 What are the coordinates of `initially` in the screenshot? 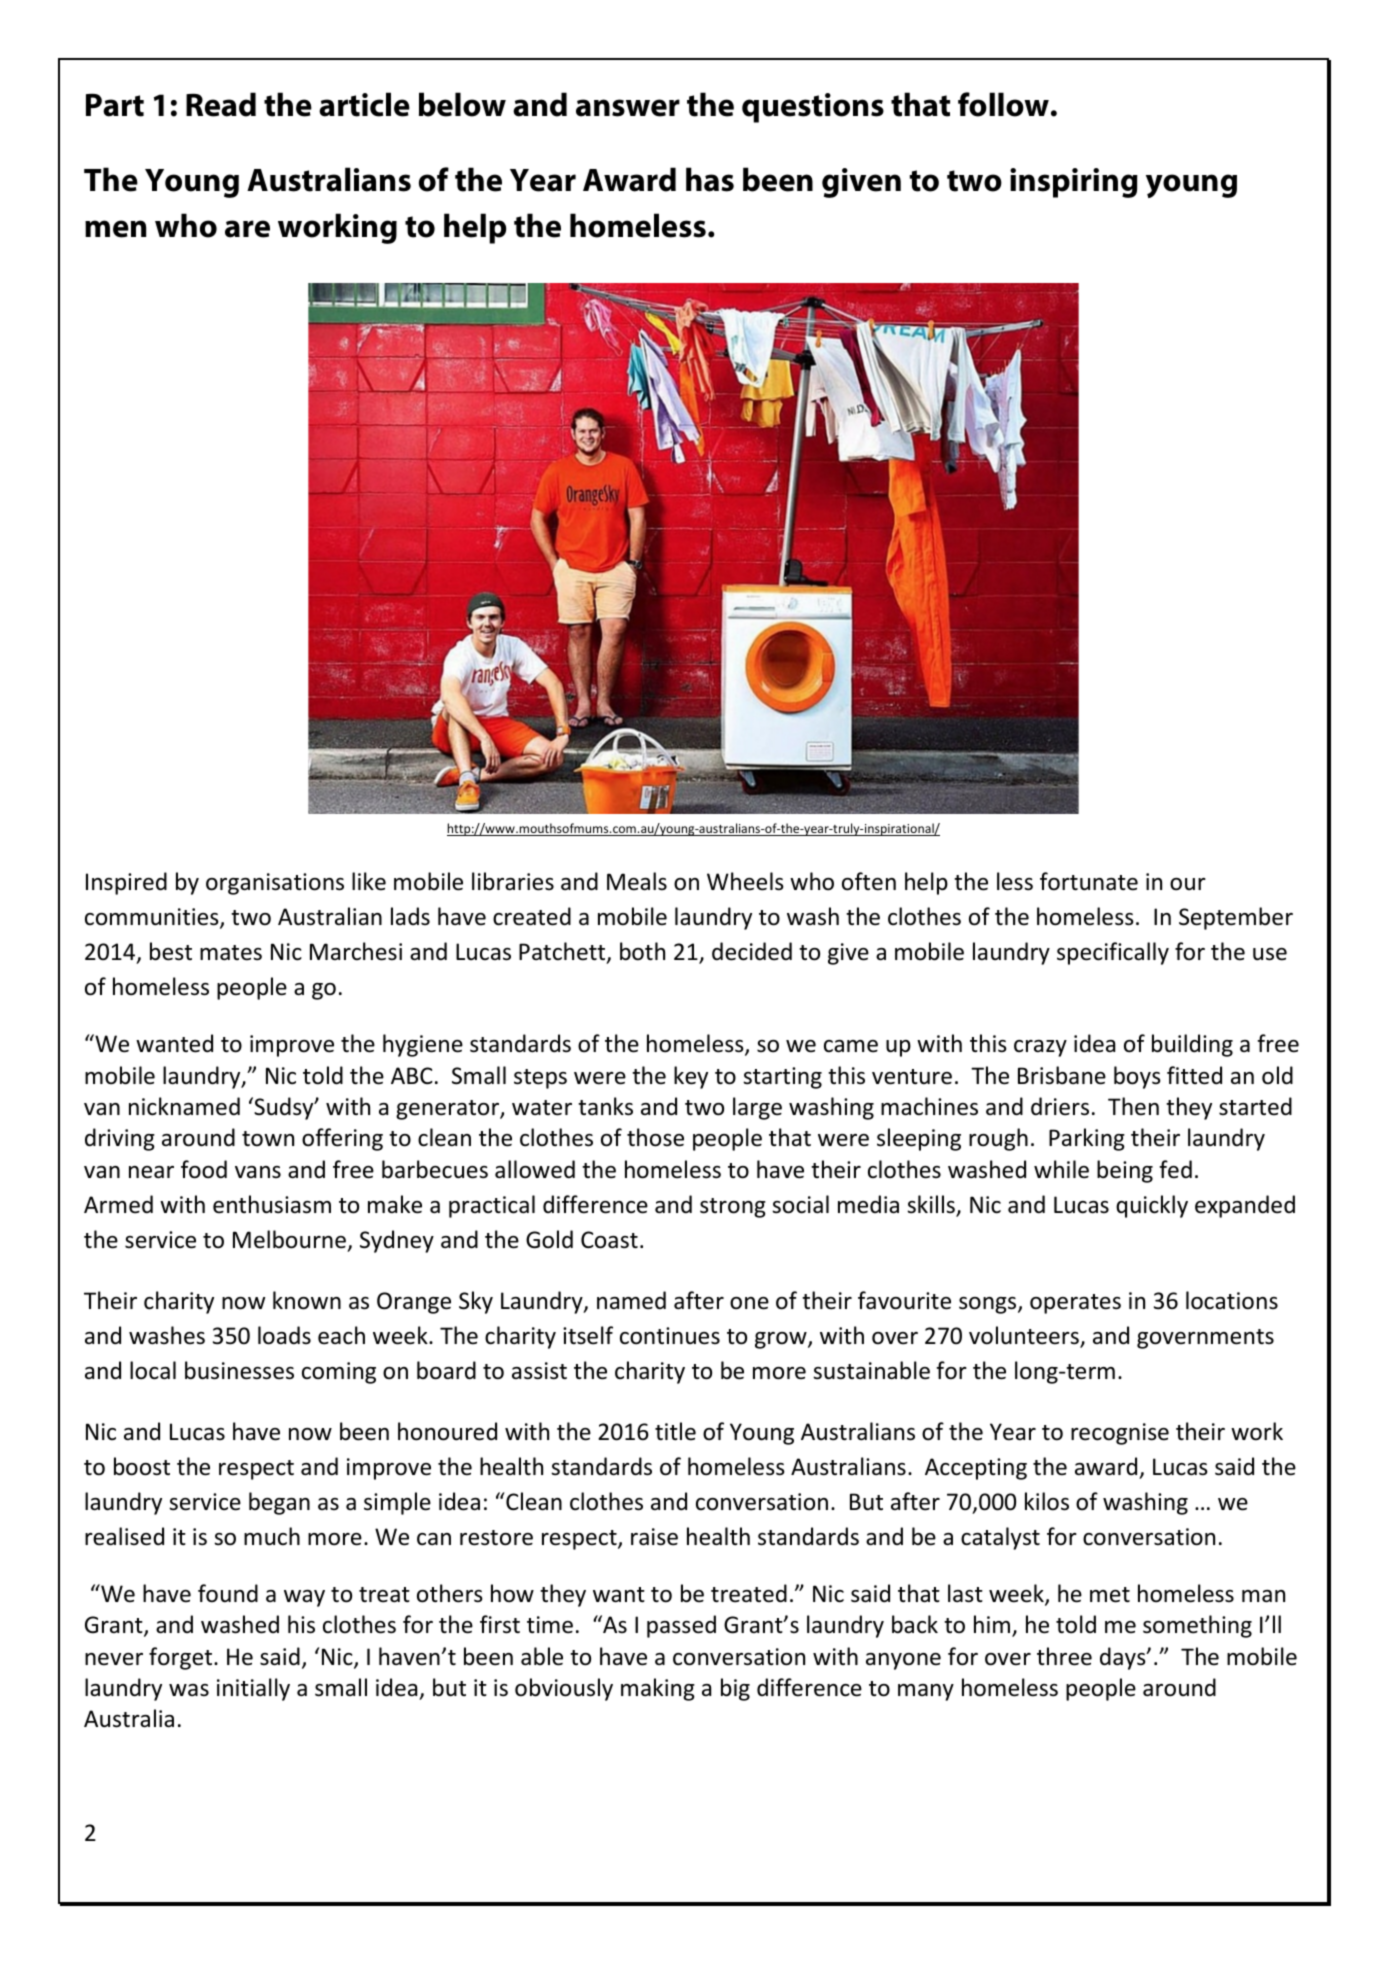 It's located at (253, 1689).
